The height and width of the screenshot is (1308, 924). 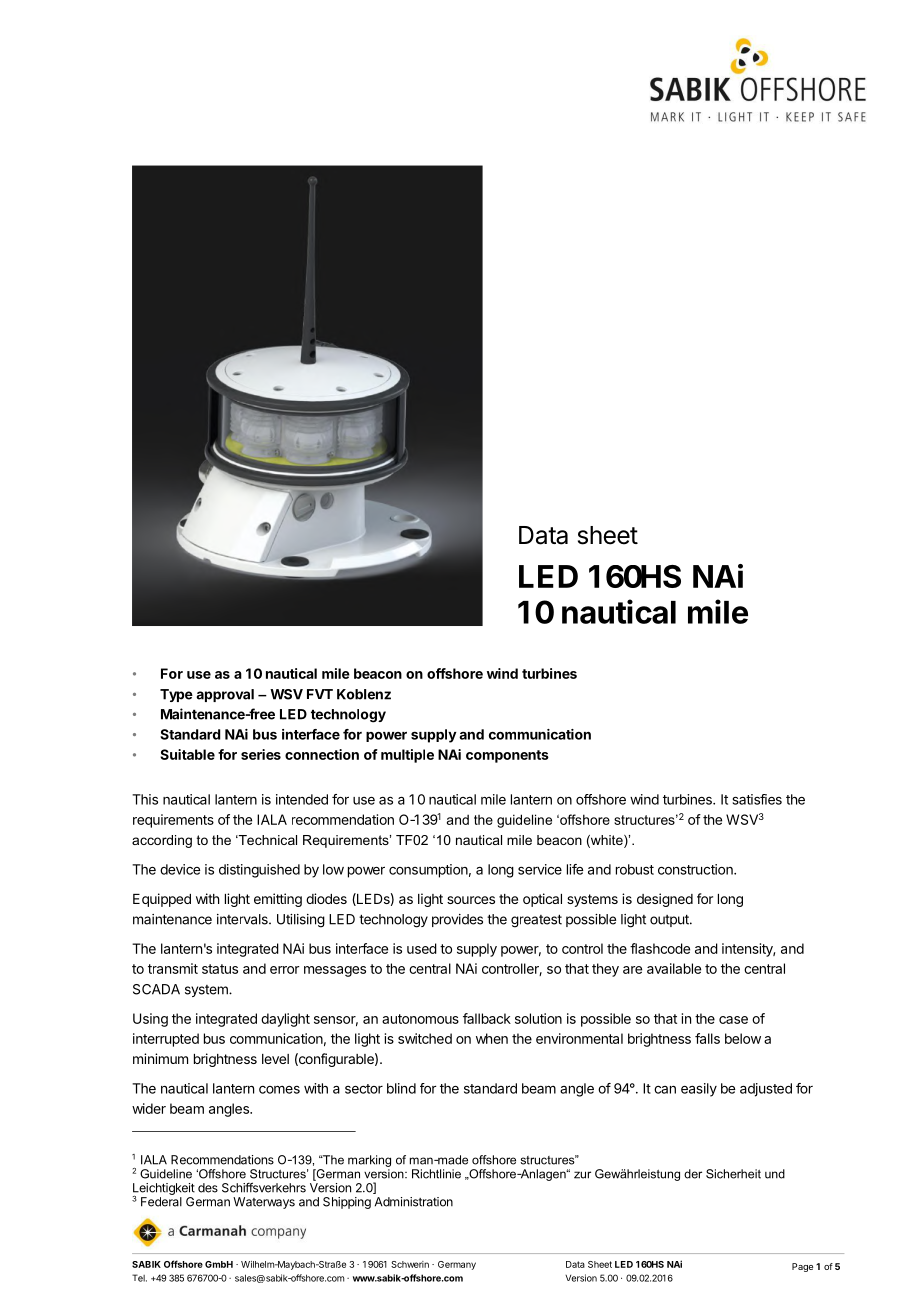 What do you see at coordinates (401, 1088) in the screenshot?
I see `blind` at bounding box center [401, 1088].
